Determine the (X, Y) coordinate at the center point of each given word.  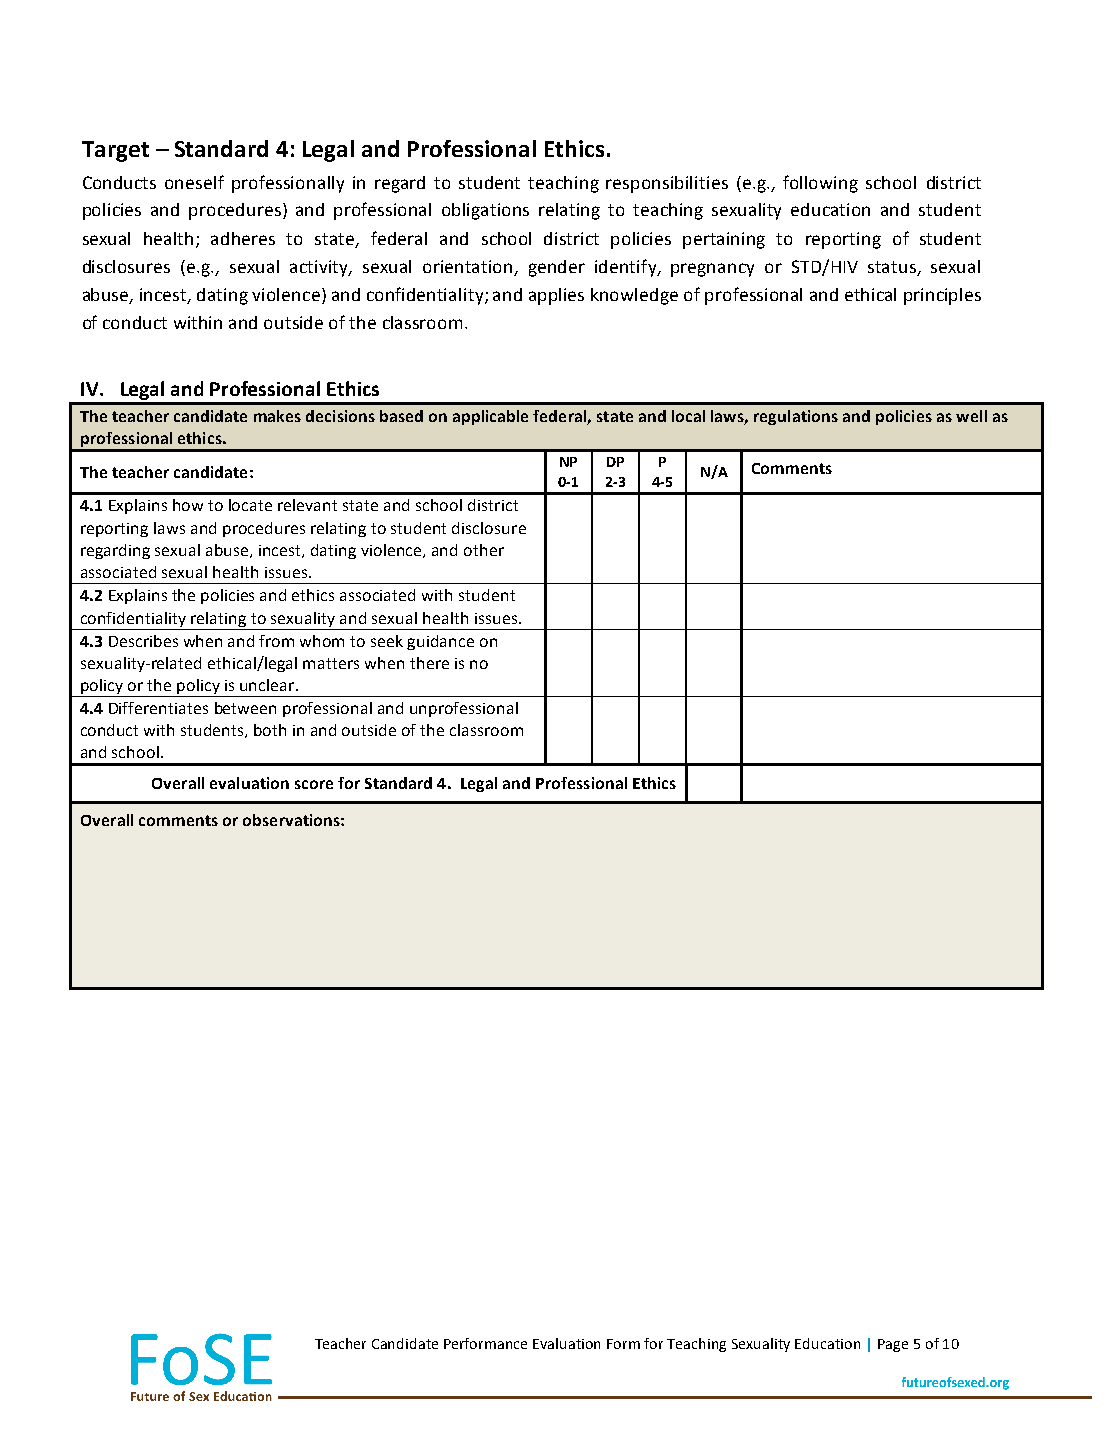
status (892, 267)
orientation (467, 266)
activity (320, 268)
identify (627, 268)
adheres (243, 238)
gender (557, 268)
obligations (485, 211)
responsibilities (667, 184)
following (820, 184)
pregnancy (712, 270)
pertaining (724, 240)
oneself (194, 182)
